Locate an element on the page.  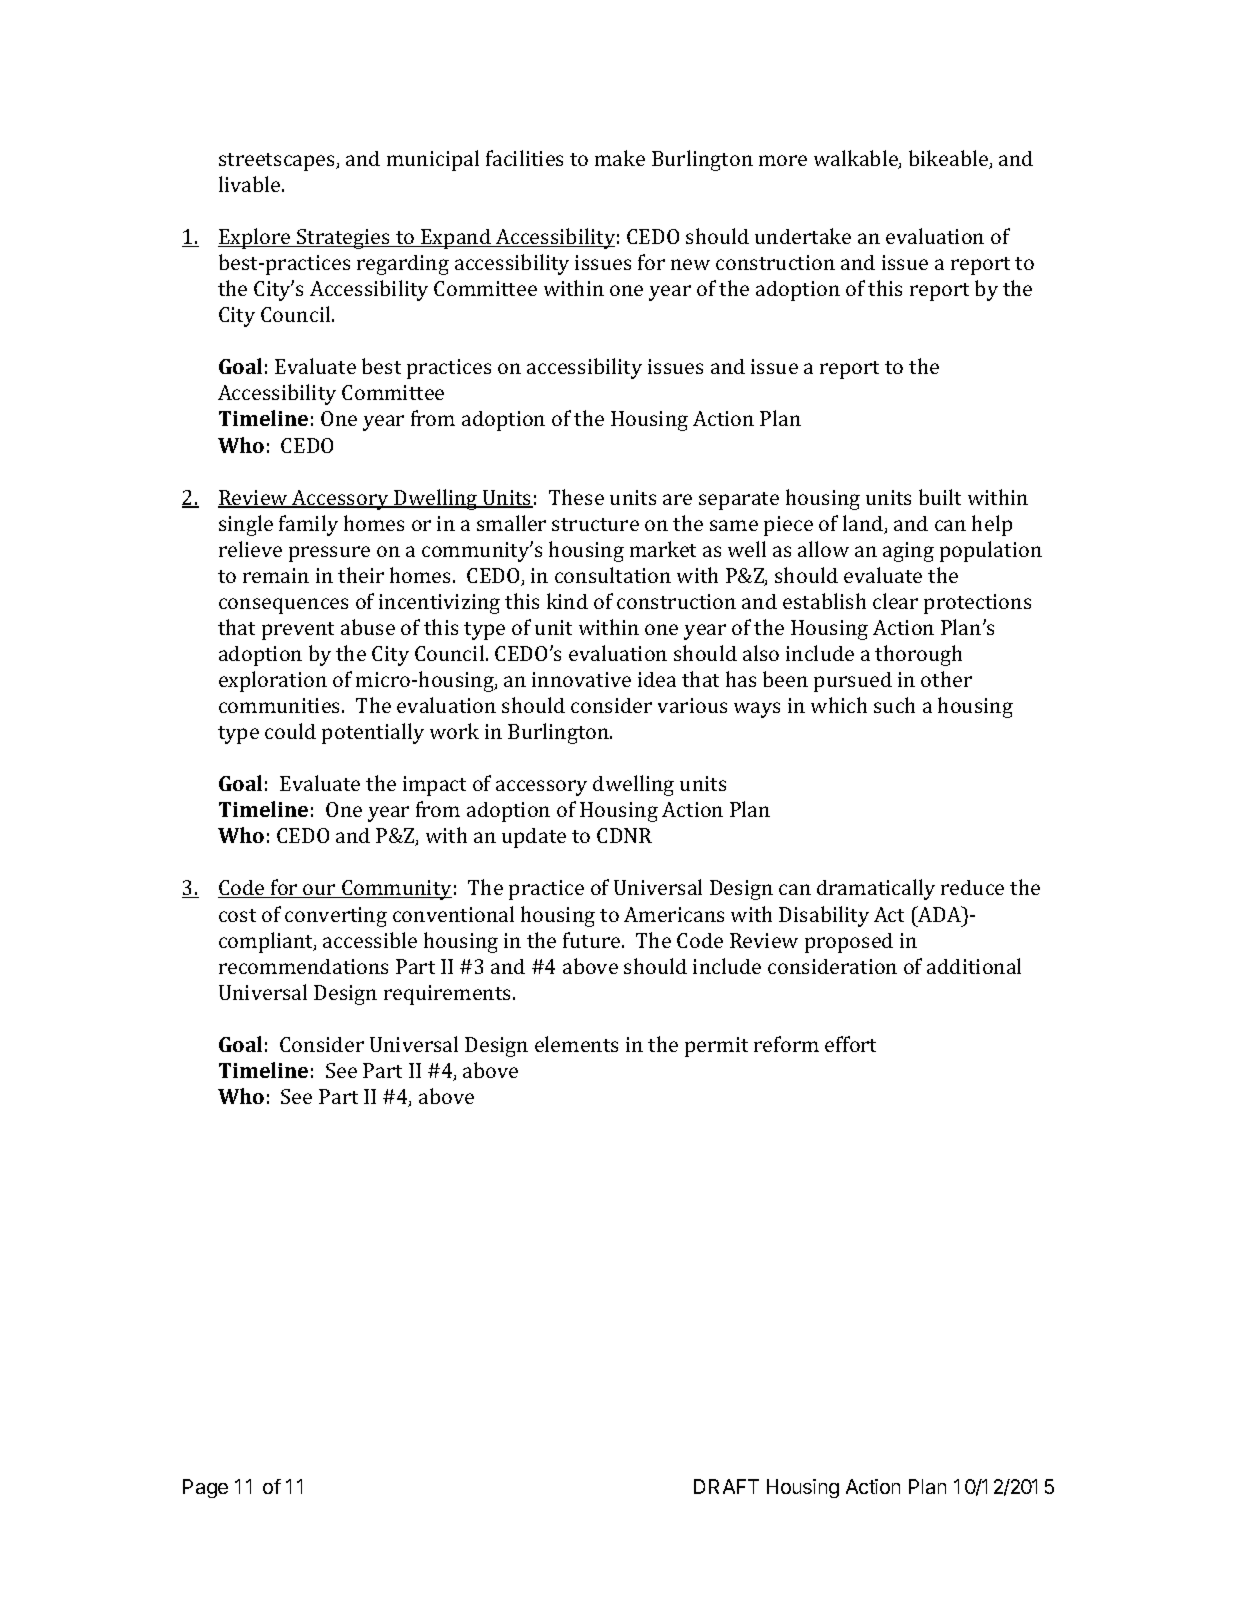
walkable is located at coordinates (857, 159).
